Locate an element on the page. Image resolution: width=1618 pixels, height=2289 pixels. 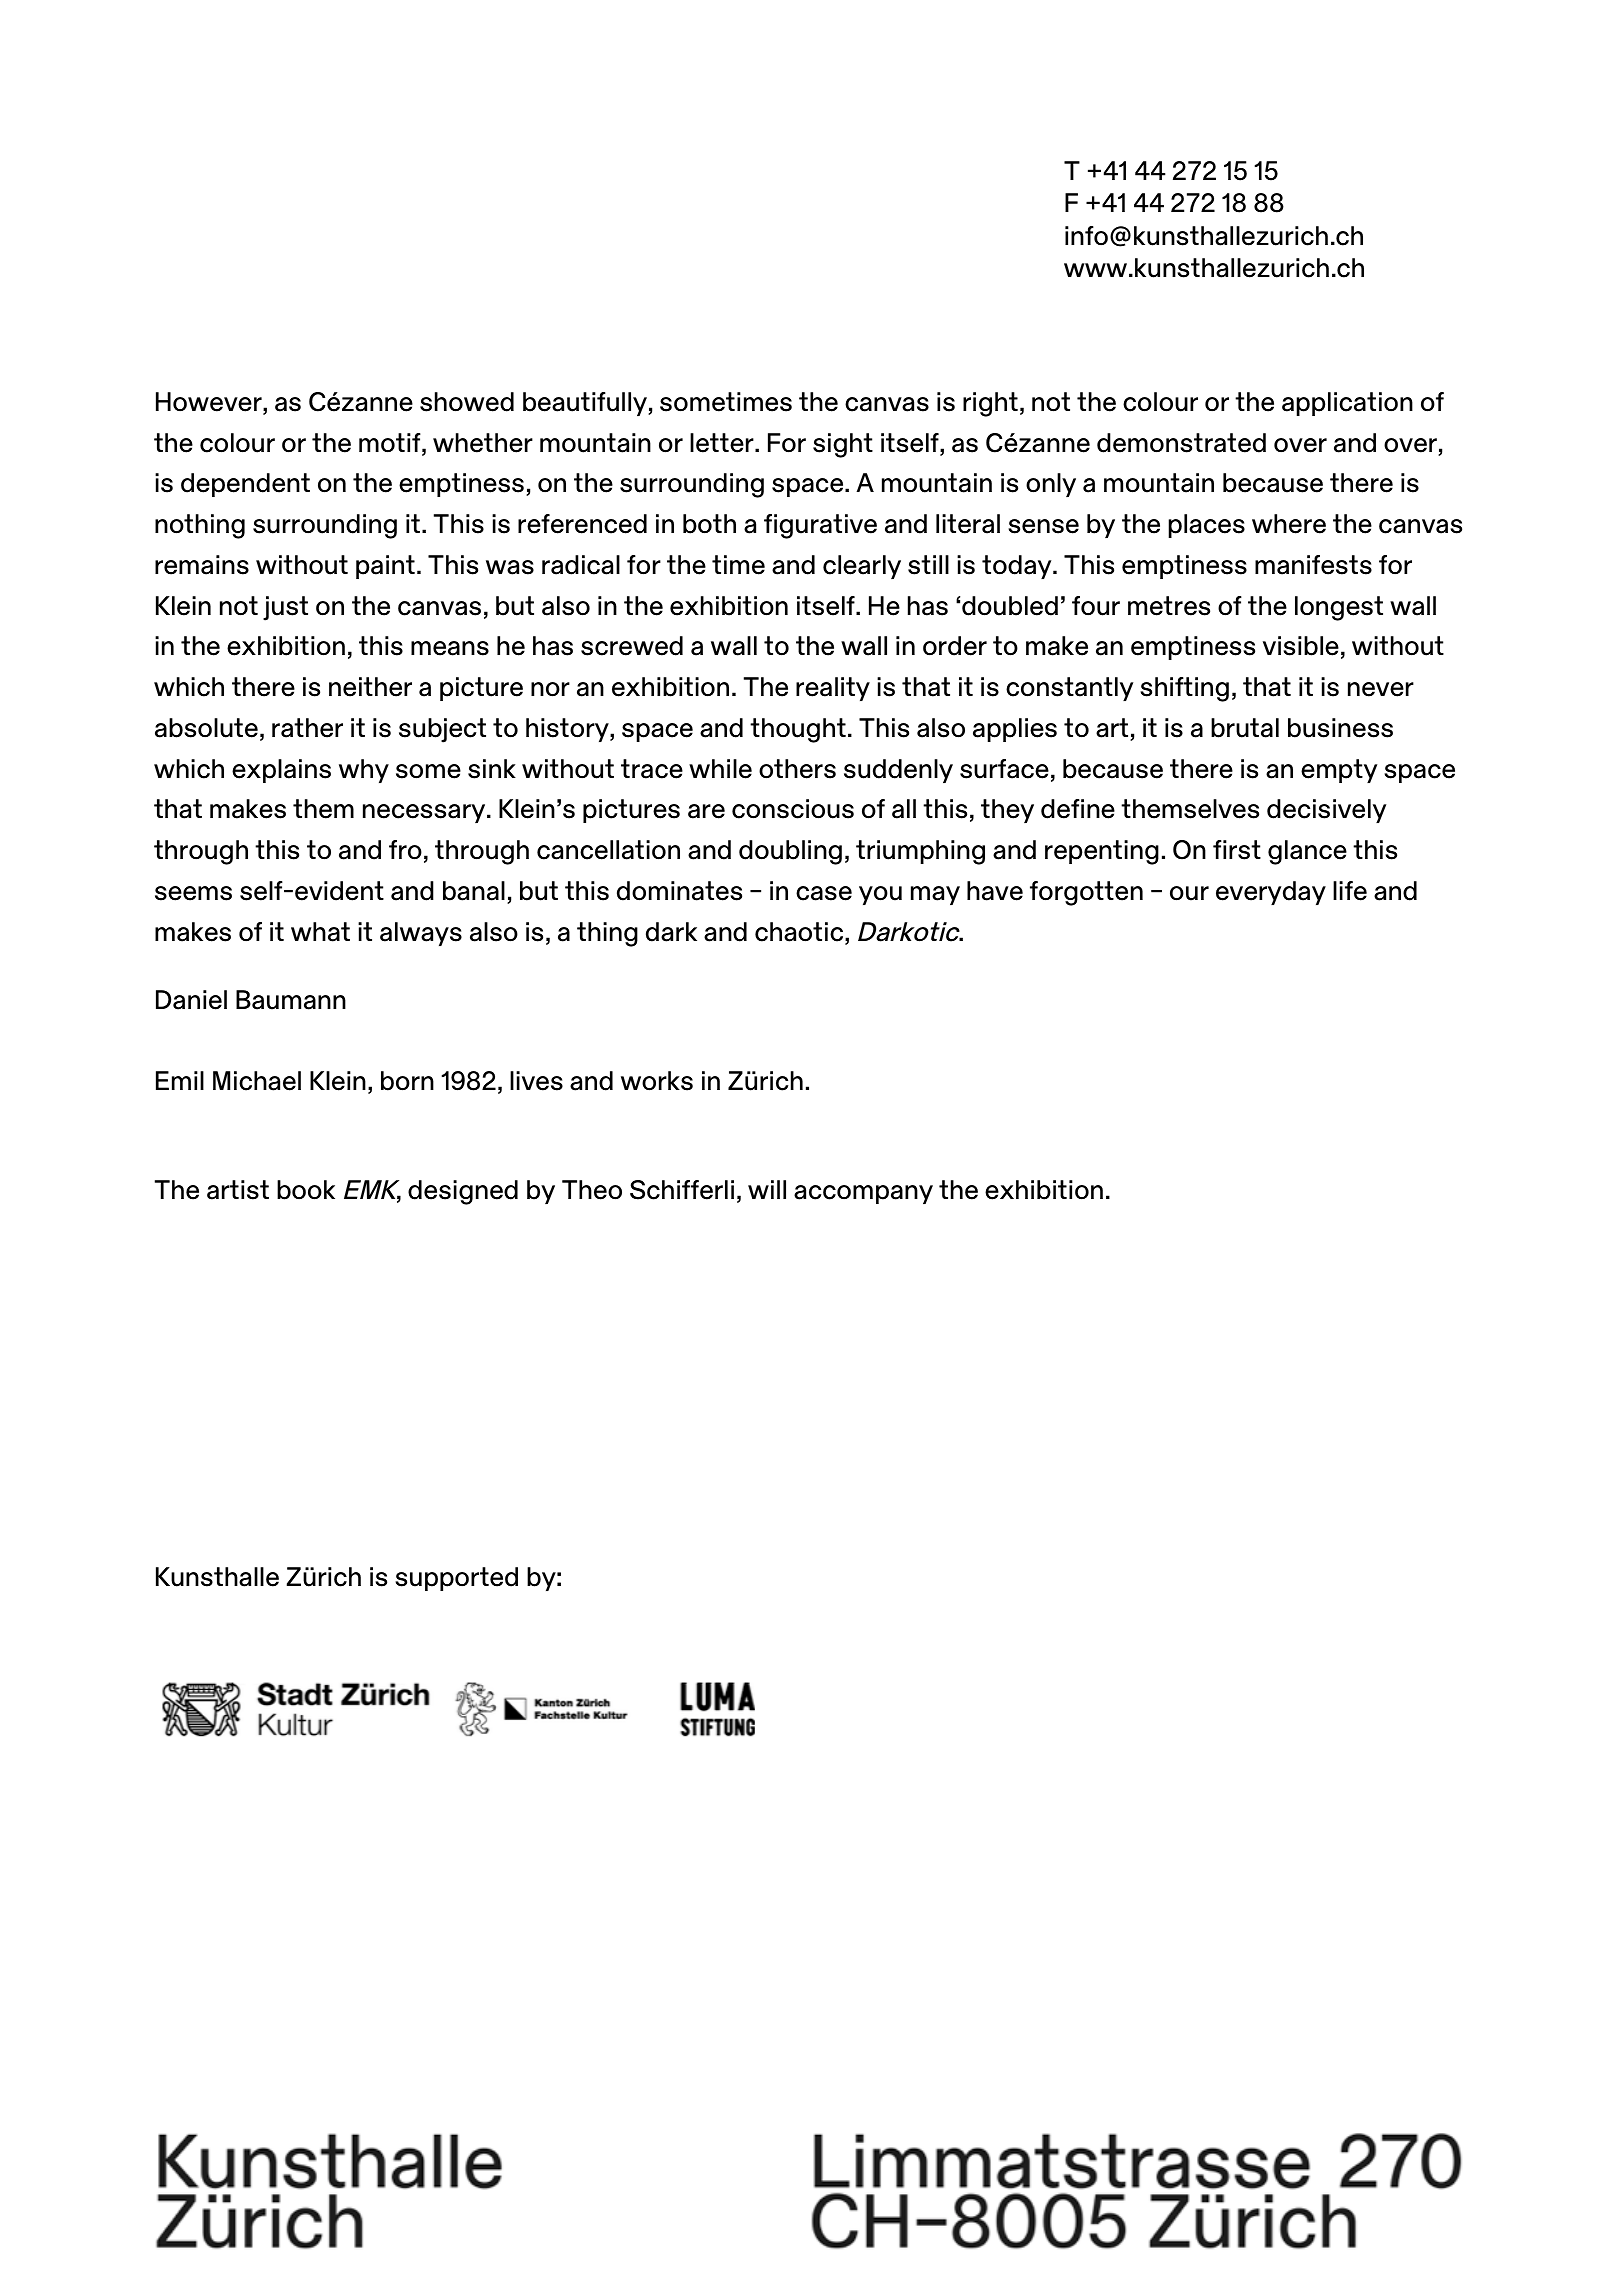
letter is located at coordinates (723, 443).
